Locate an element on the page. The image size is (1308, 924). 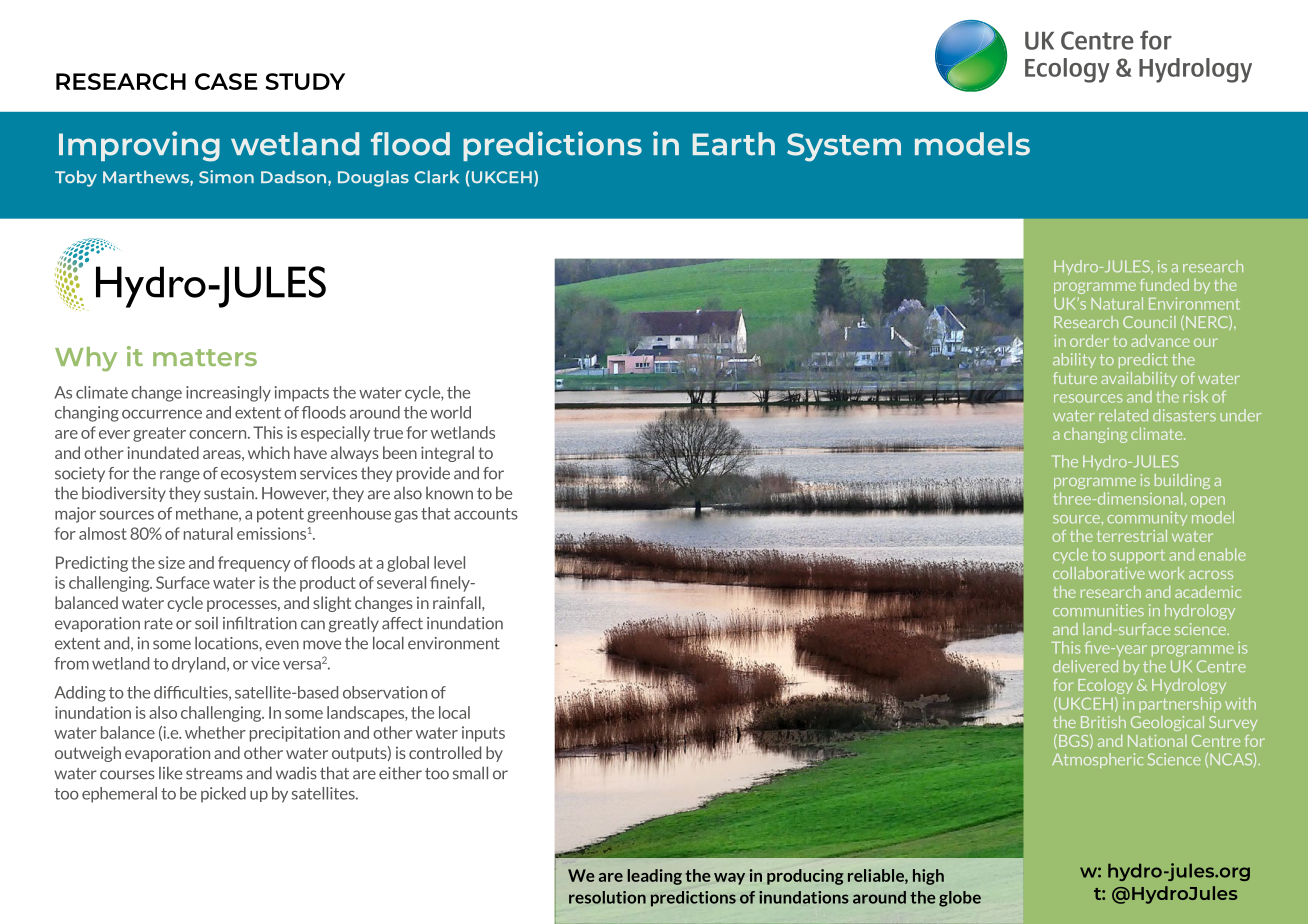
level is located at coordinates (449, 562).
